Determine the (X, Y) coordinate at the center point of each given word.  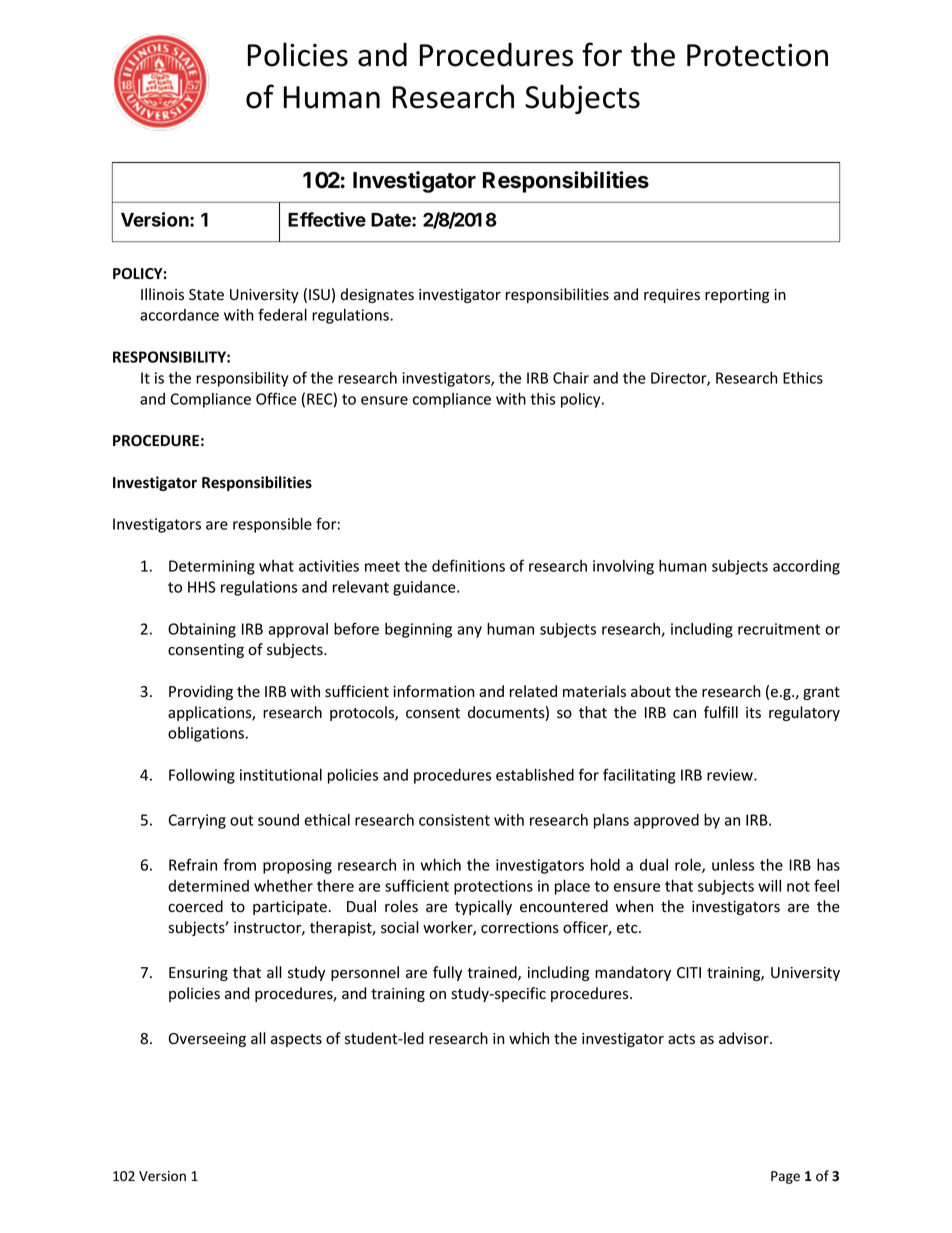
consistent (454, 820)
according (806, 567)
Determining (212, 567)
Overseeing (207, 1040)
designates (377, 295)
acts (681, 1039)
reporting (737, 296)
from (239, 864)
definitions (468, 565)
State (206, 295)
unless (733, 865)
